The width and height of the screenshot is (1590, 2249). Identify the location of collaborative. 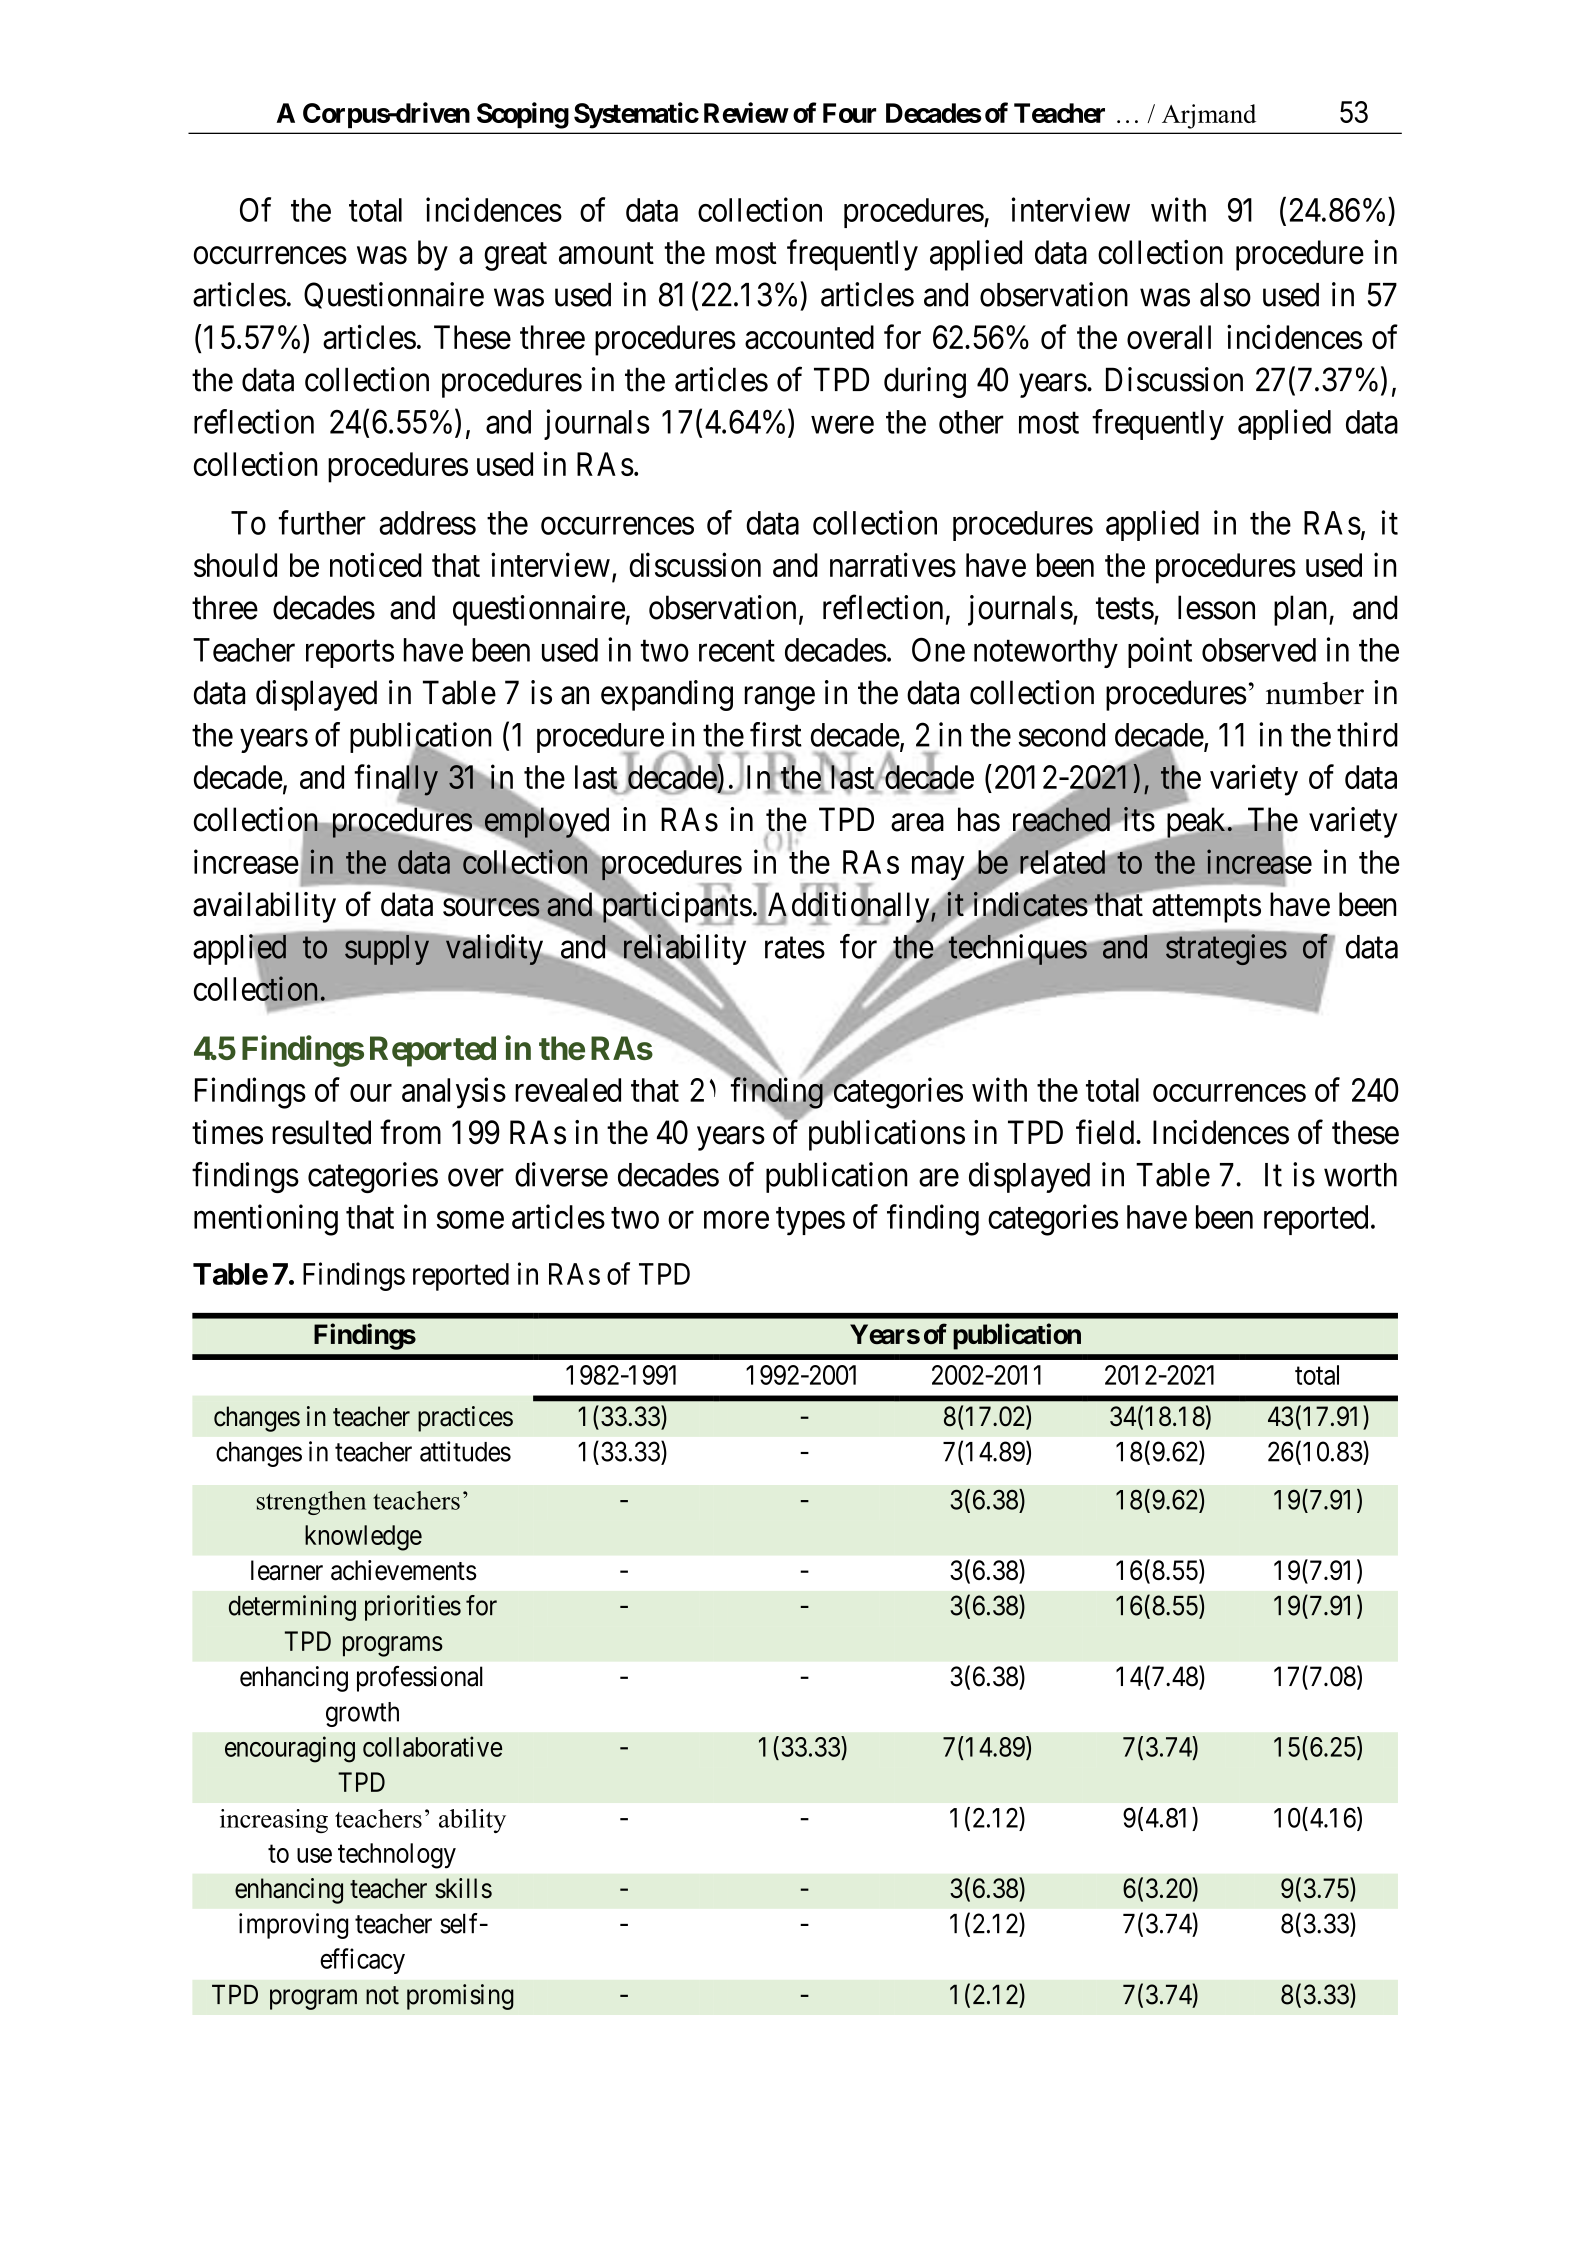
(432, 1746).
